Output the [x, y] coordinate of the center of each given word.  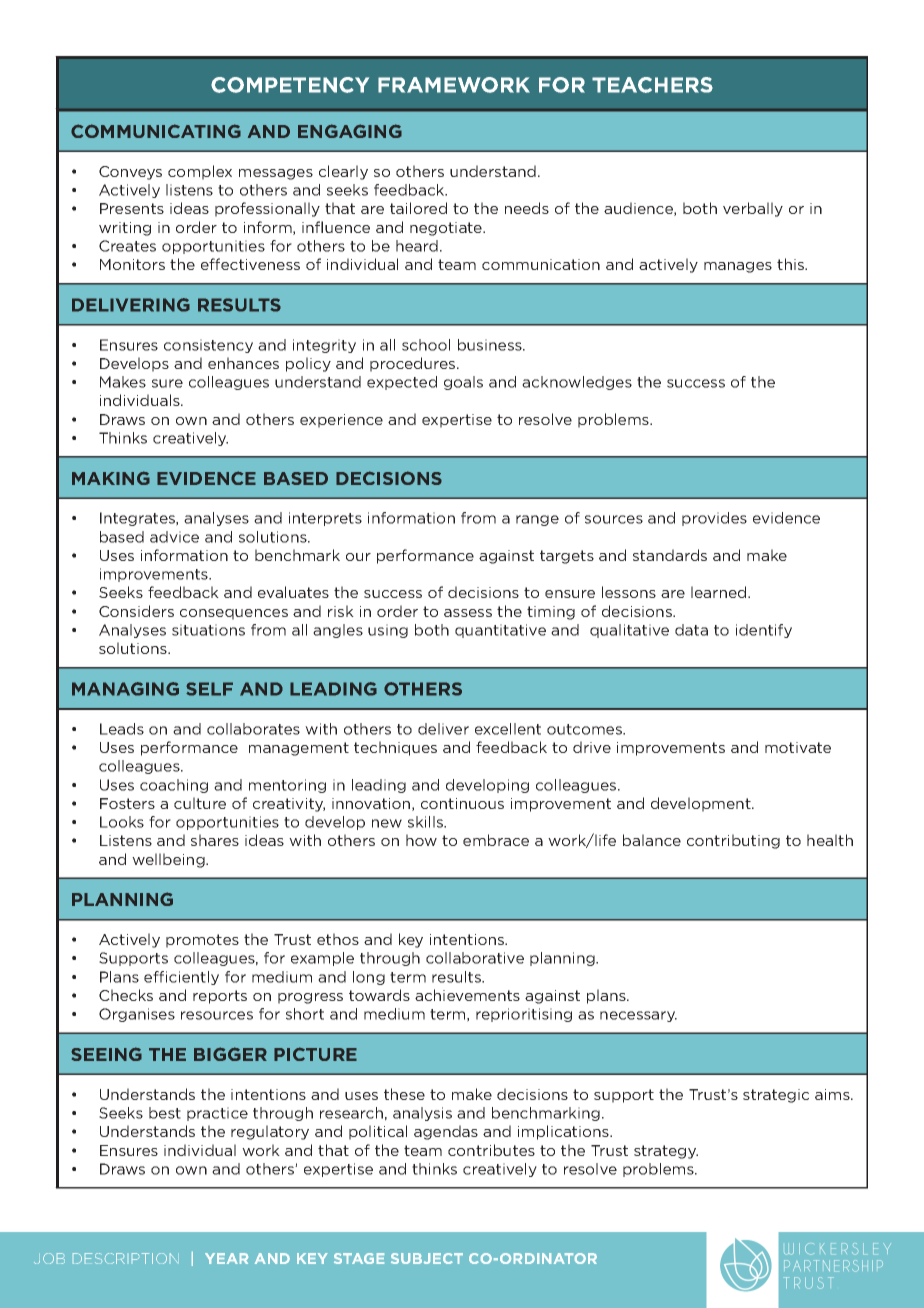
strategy [666, 1152]
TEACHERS [652, 85]
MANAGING [125, 689]
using [388, 631]
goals [463, 383]
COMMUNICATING [156, 131]
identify [764, 631]
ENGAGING [350, 131]
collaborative [475, 958]
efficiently [181, 978]
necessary [638, 1016]
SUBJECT [427, 1258]
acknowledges [577, 383]
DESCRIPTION [125, 1258]
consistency [208, 346]
